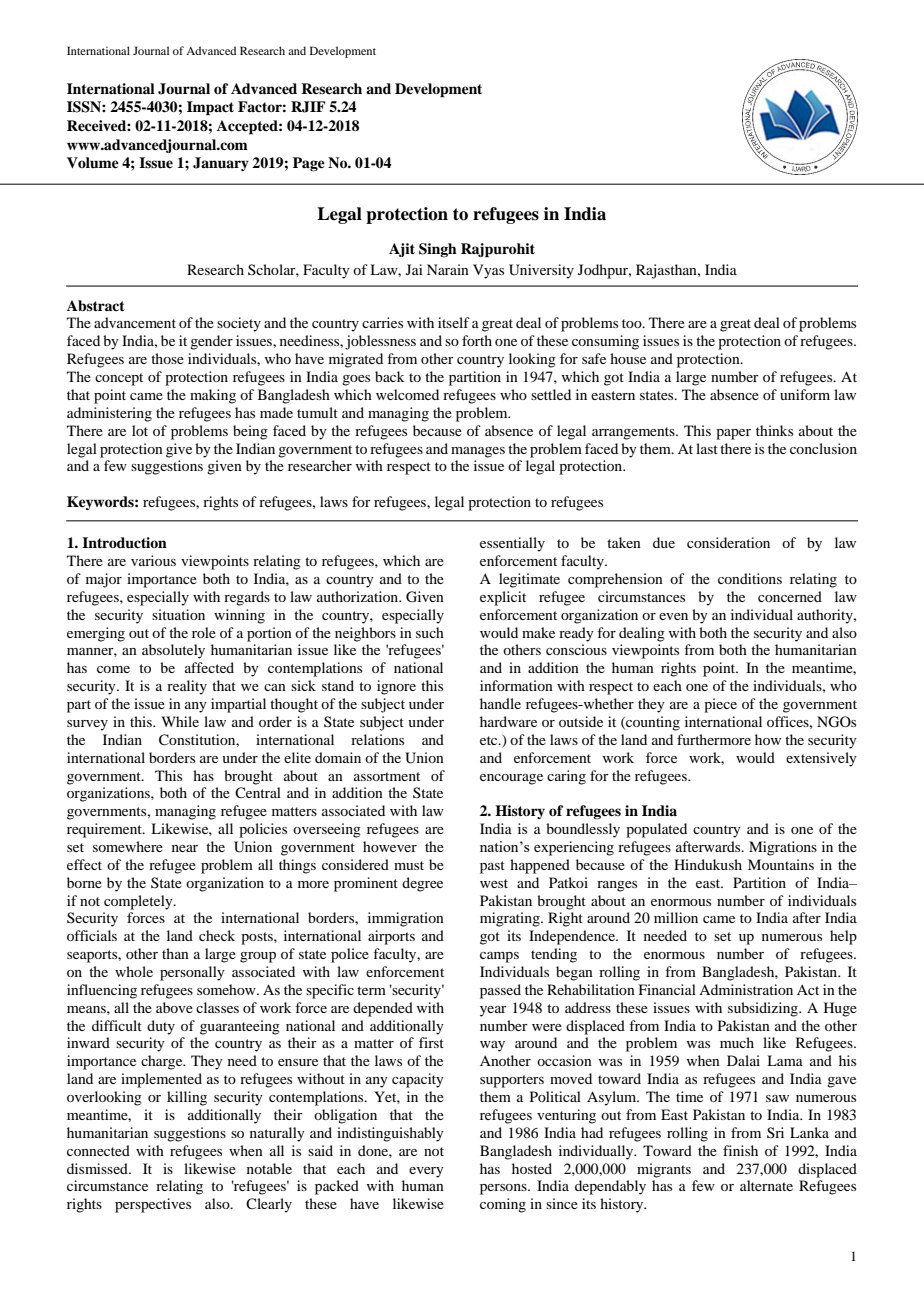 The width and height of the document is (924, 1308). I want to click on migrating, so click(511, 919).
